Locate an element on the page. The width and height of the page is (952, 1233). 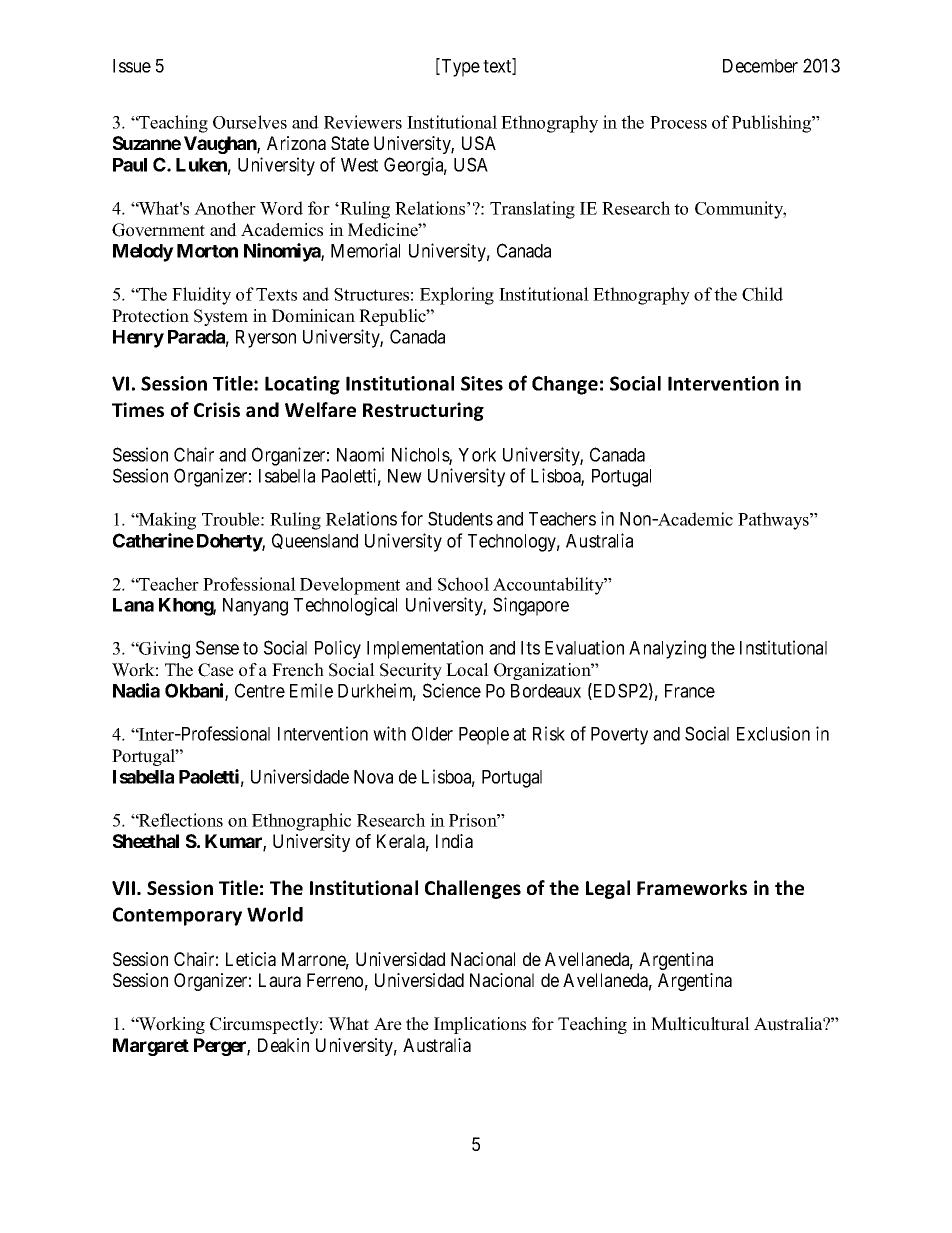
School is located at coordinates (463, 584).
